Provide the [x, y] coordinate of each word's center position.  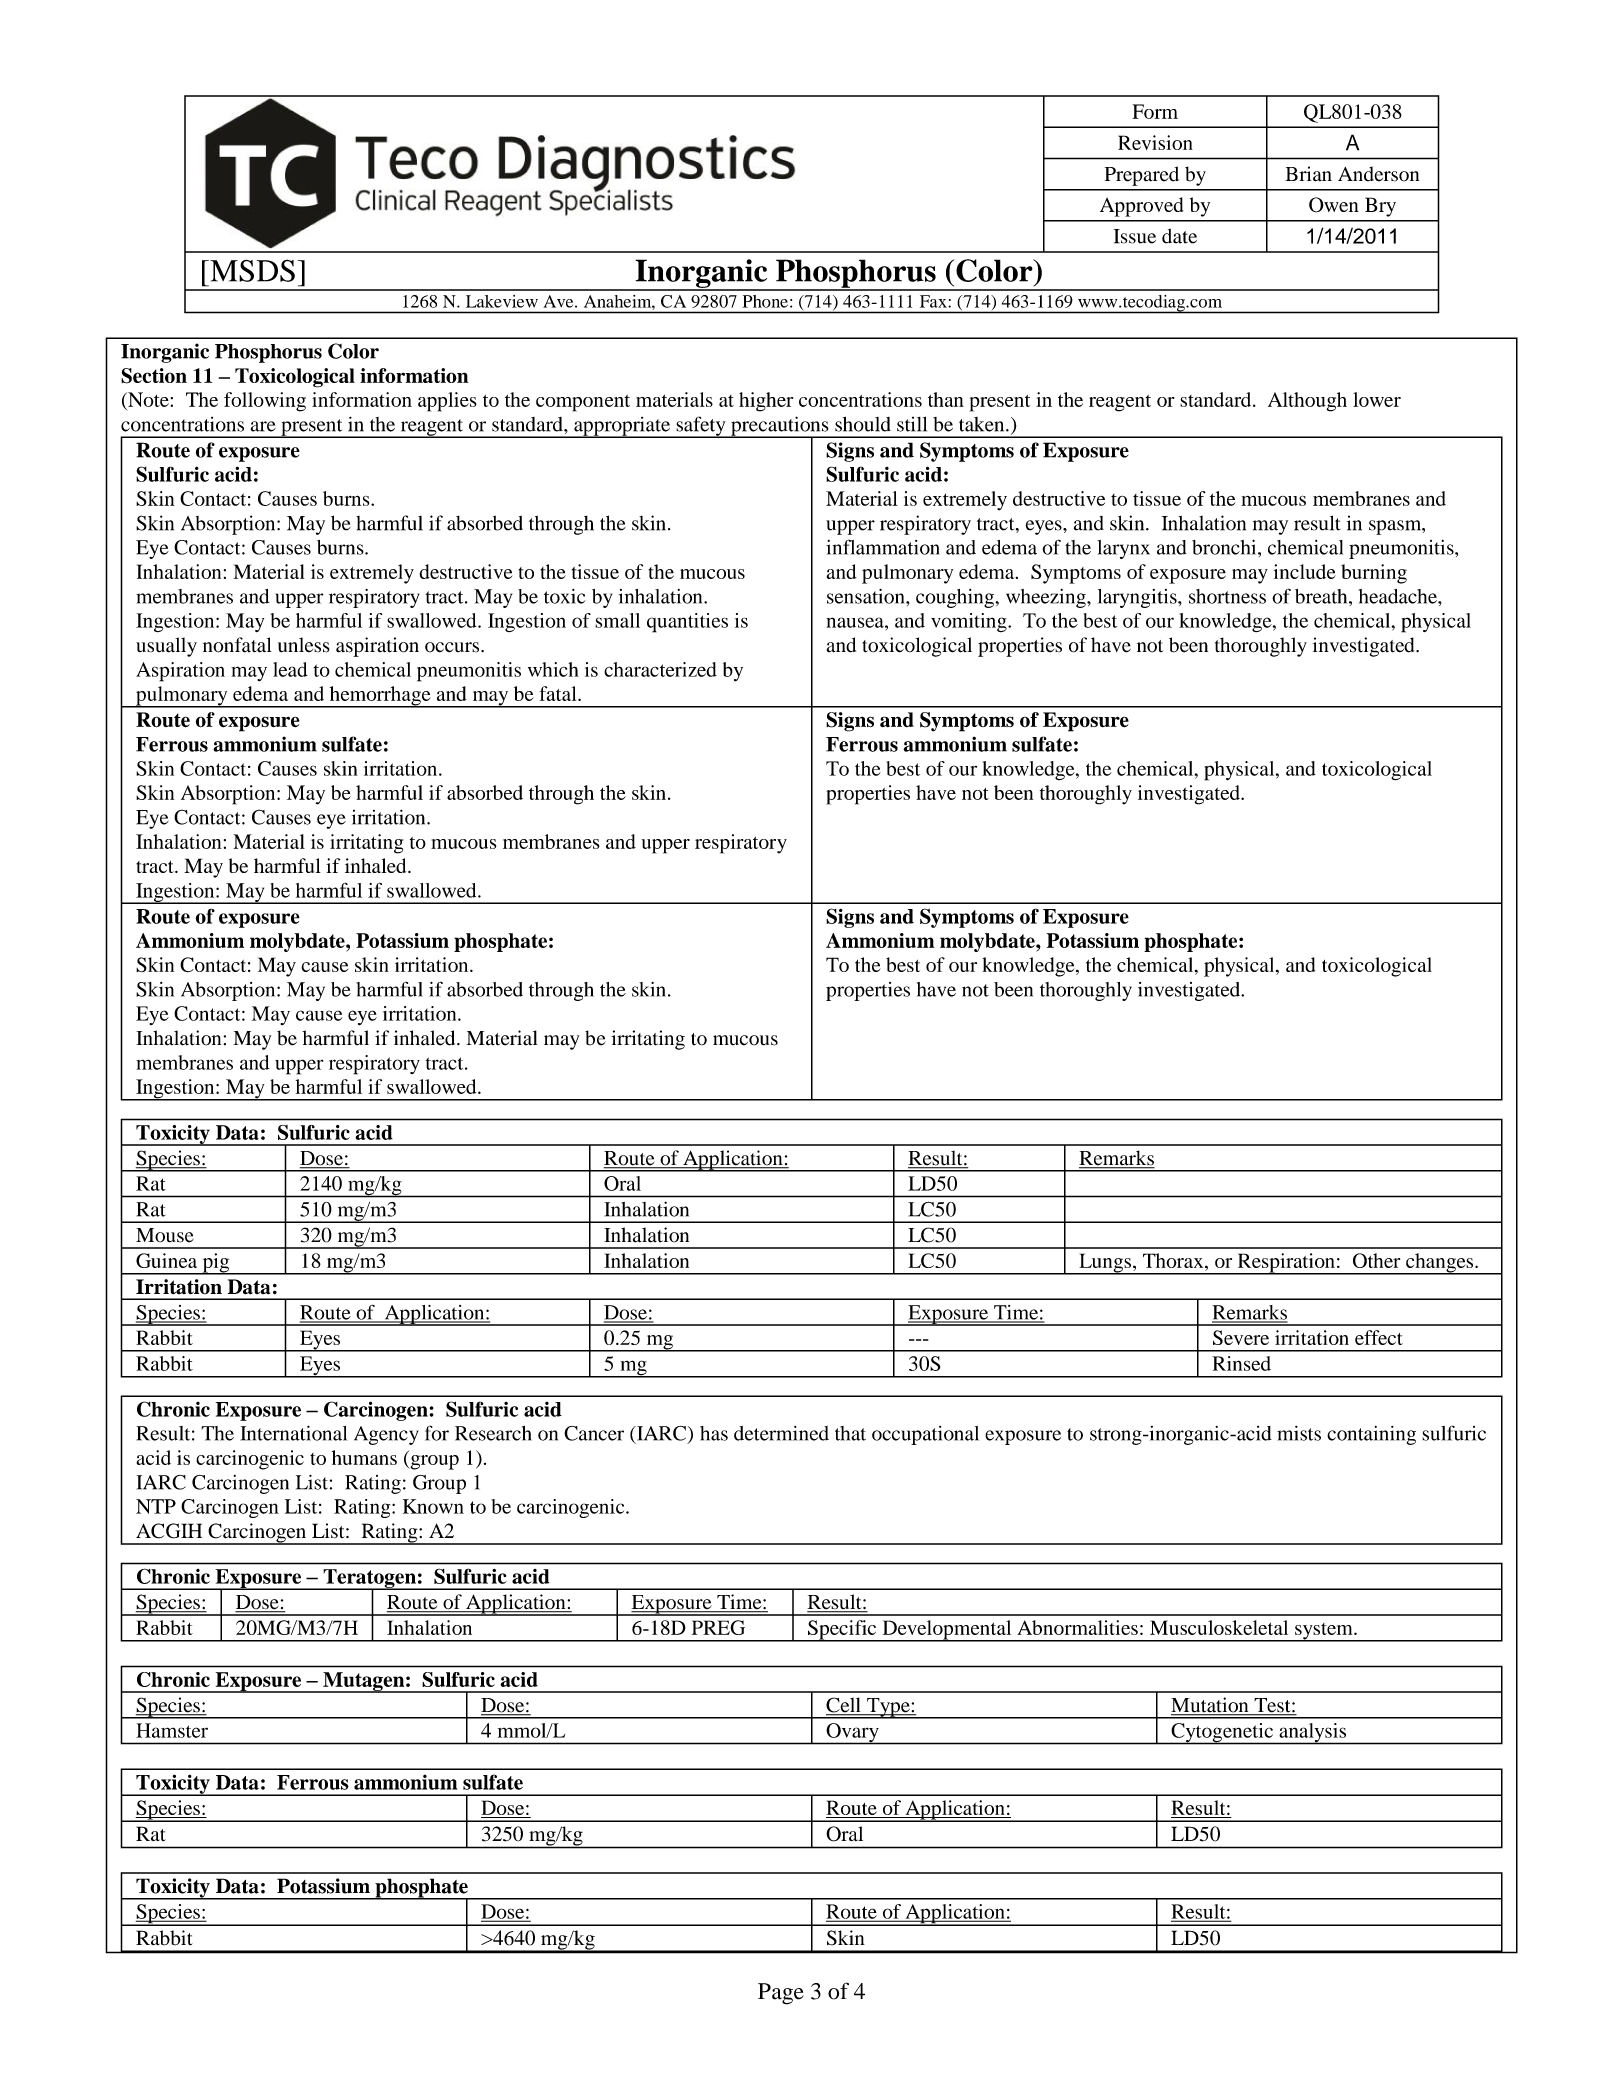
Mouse [165, 1235]
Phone [765, 301]
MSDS [251, 270]
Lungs [1105, 1264]
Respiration [1286, 1264]
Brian [1308, 174]
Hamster [172, 1730]
